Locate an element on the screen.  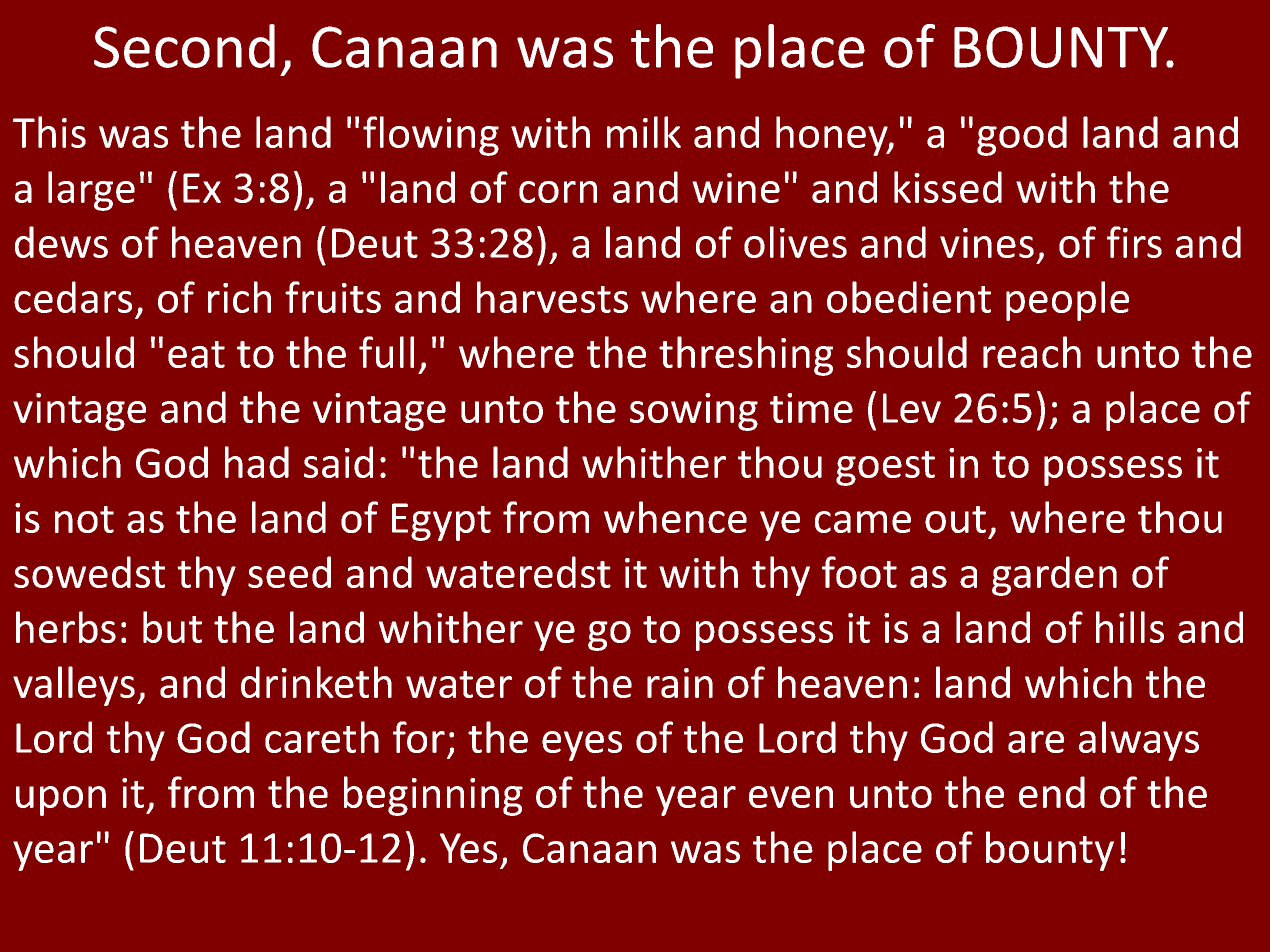
Lev is located at coordinates (912, 408).
